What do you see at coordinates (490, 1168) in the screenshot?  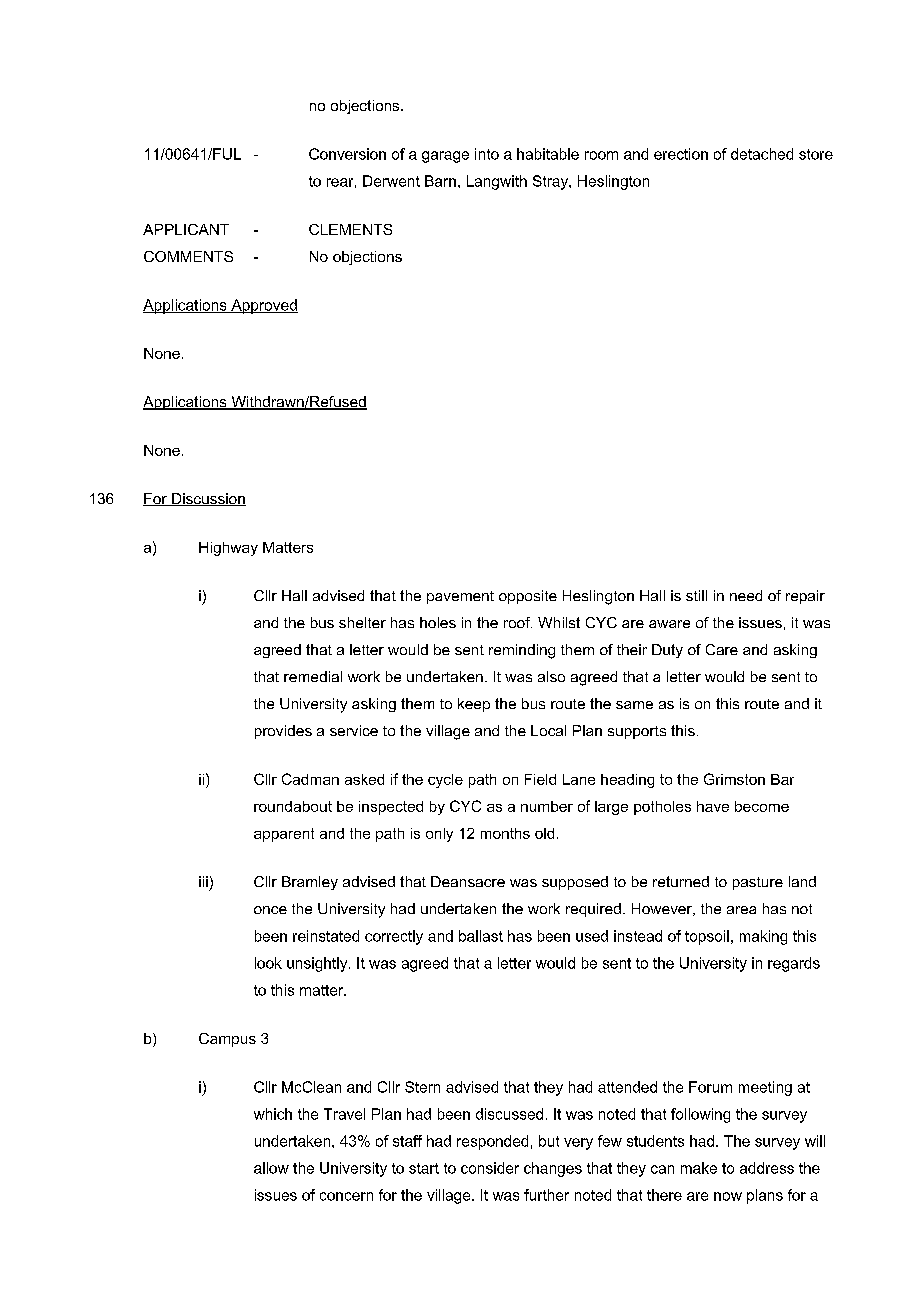 I see `consider` at bounding box center [490, 1168].
